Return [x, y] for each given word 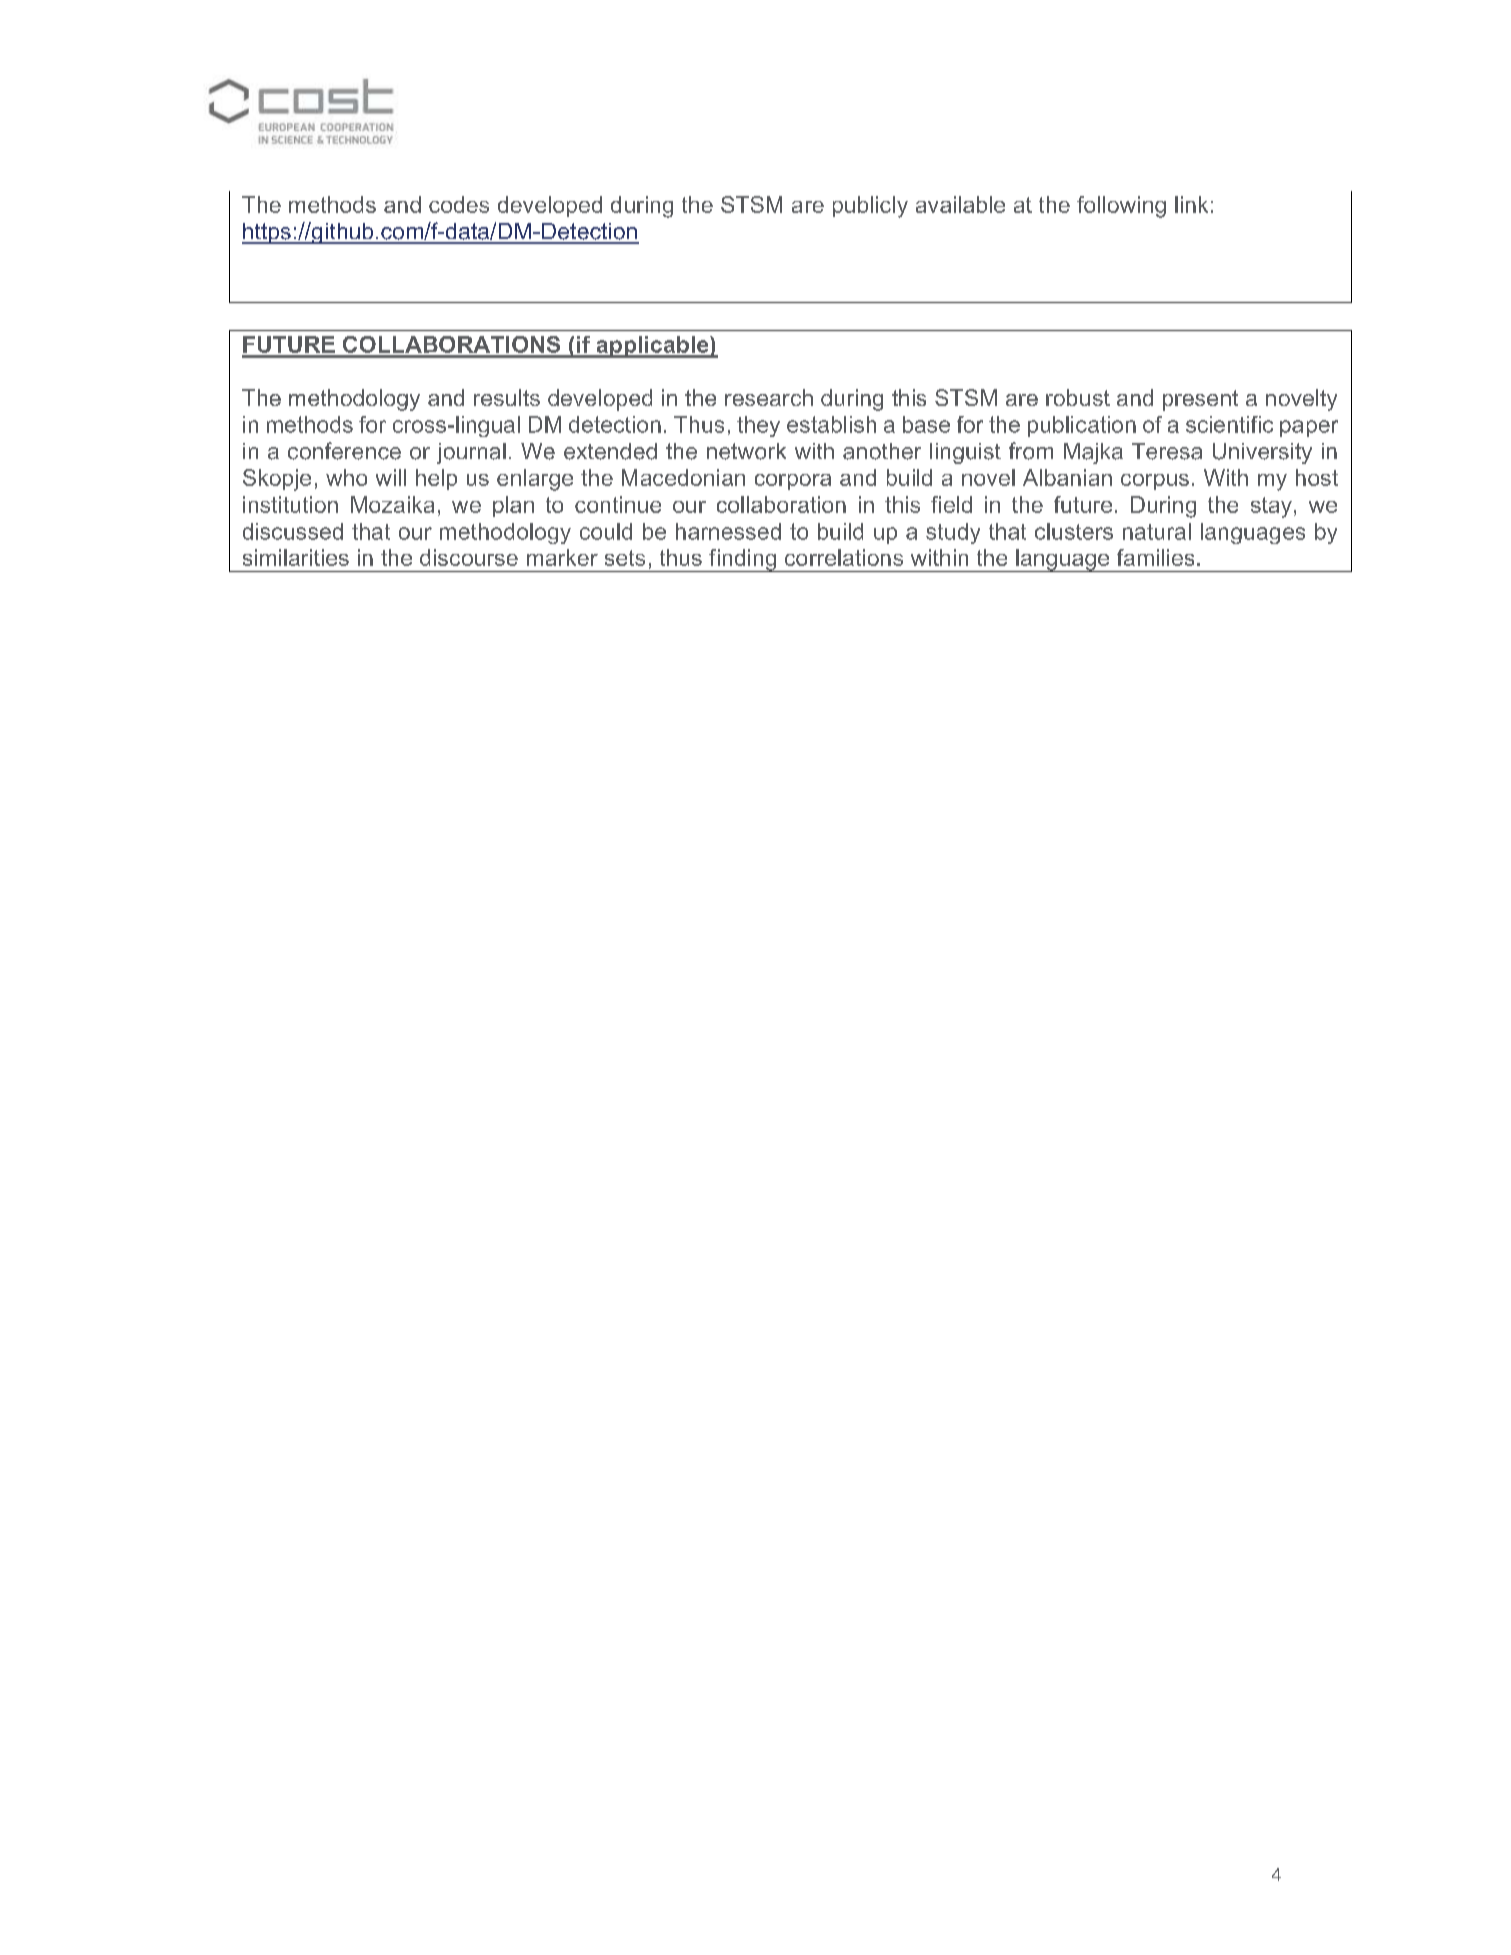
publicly [870, 207]
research [769, 397]
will [391, 477]
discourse [469, 557]
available [960, 204]
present [1200, 400]
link [1191, 204]
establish [831, 424]
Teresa [1167, 451]
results [507, 397]
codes [459, 204]
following [1121, 207]
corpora [793, 482]
